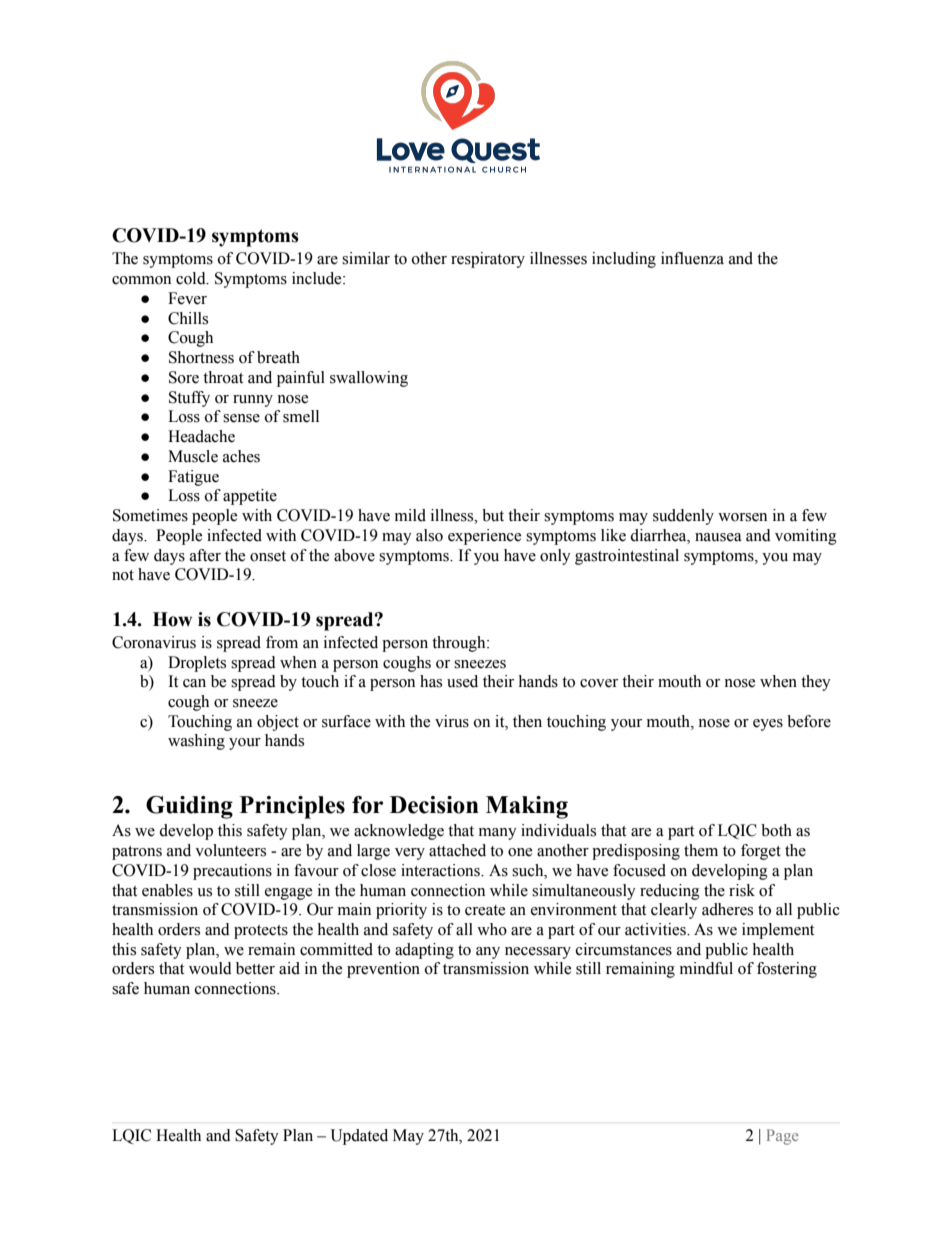 This screenshot has height=1233, width=952. What do you see at coordinates (488, 260) in the screenshot?
I see `respiratory` at bounding box center [488, 260].
